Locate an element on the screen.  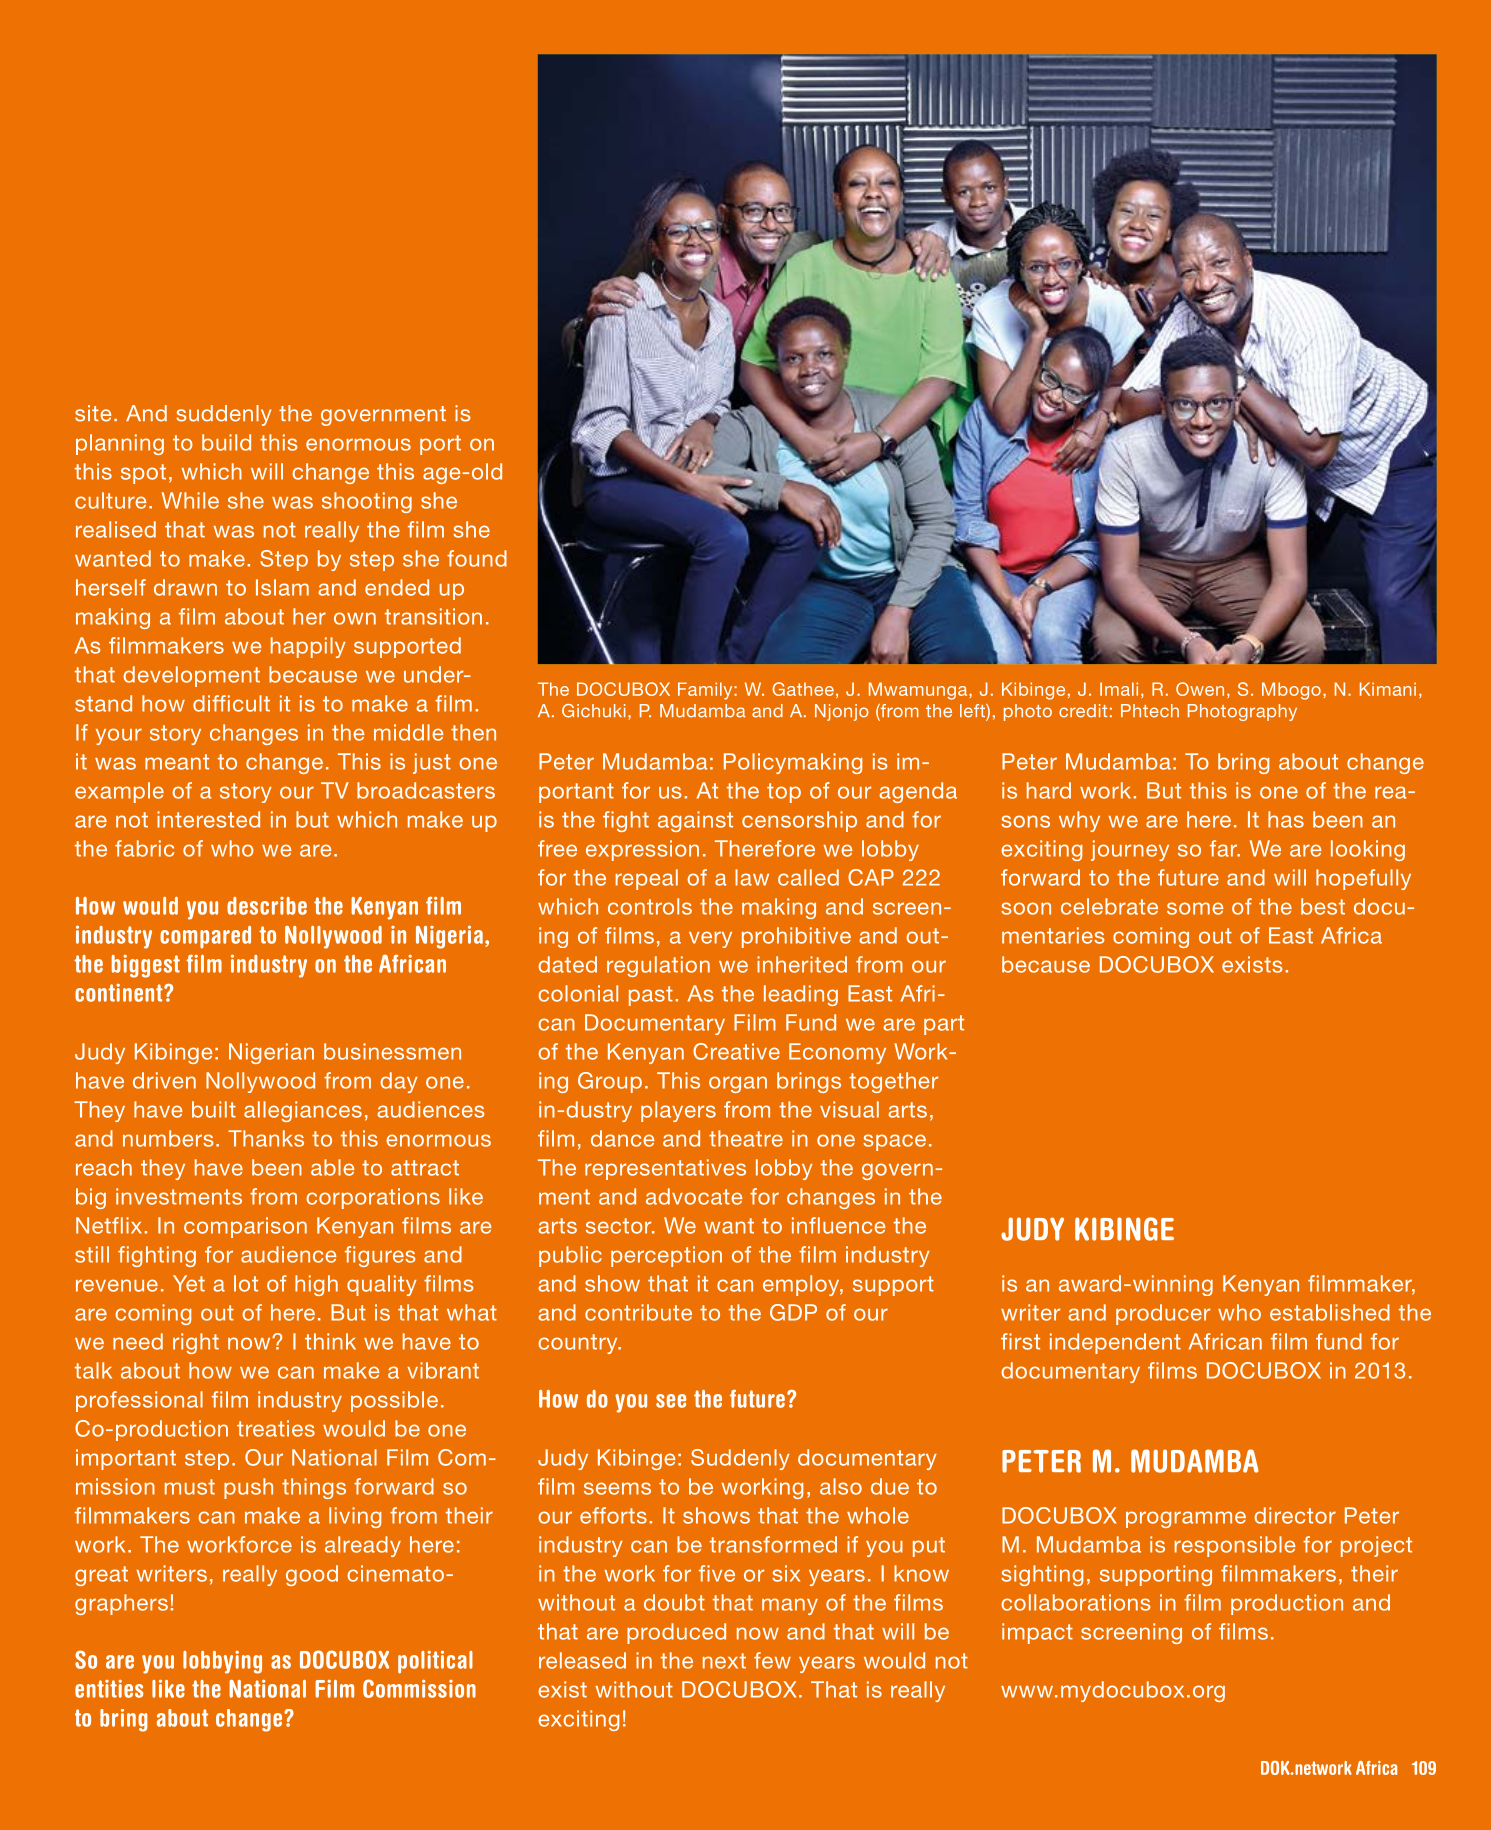
top is located at coordinates (784, 793).
